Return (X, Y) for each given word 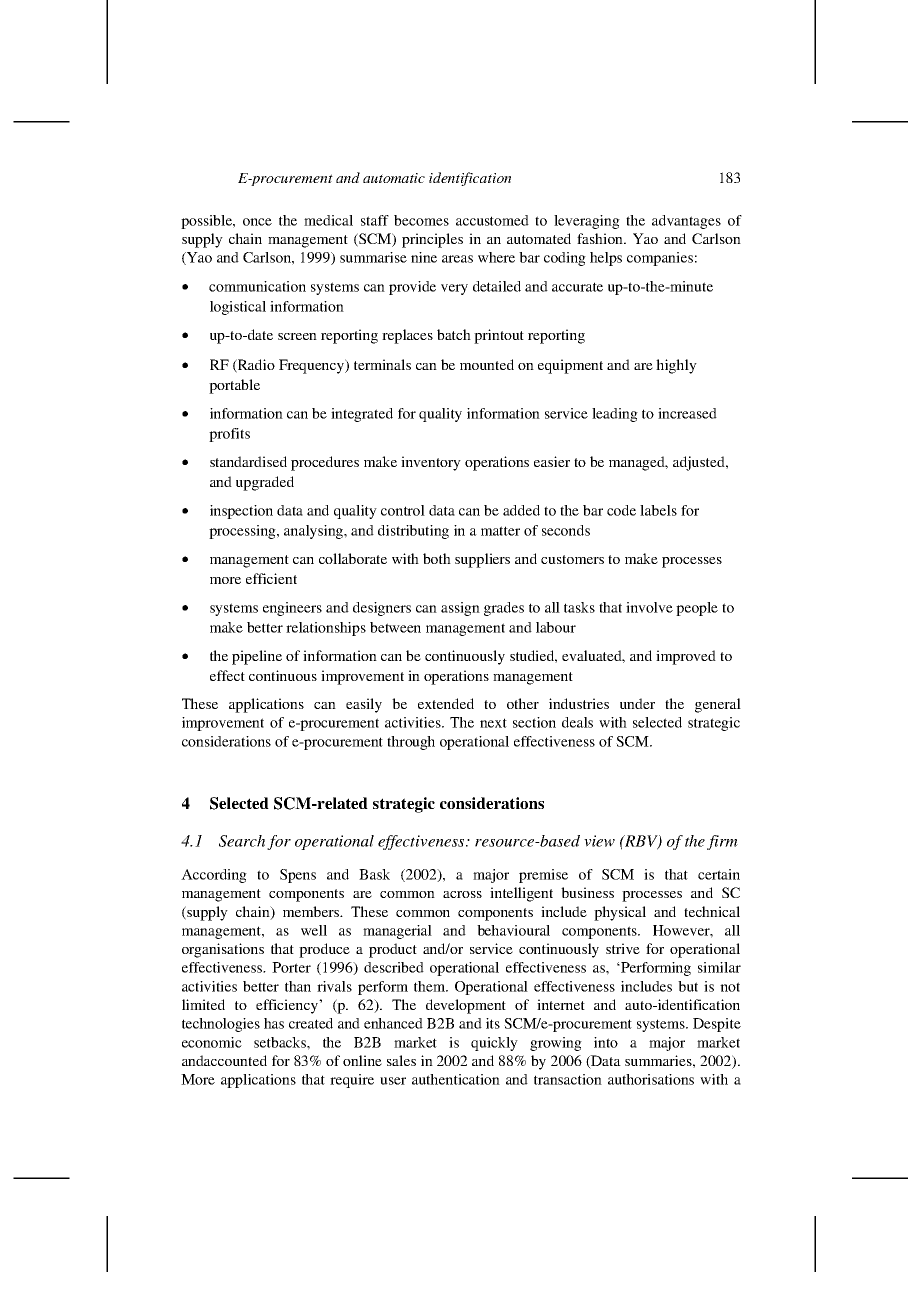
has (274, 1023)
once (257, 222)
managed (638, 463)
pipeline (257, 657)
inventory (431, 463)
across (462, 894)
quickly (494, 1044)
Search (242, 841)
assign (460, 609)
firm (722, 842)
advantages (686, 222)
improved (686, 657)
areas (457, 259)
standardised (248, 461)
